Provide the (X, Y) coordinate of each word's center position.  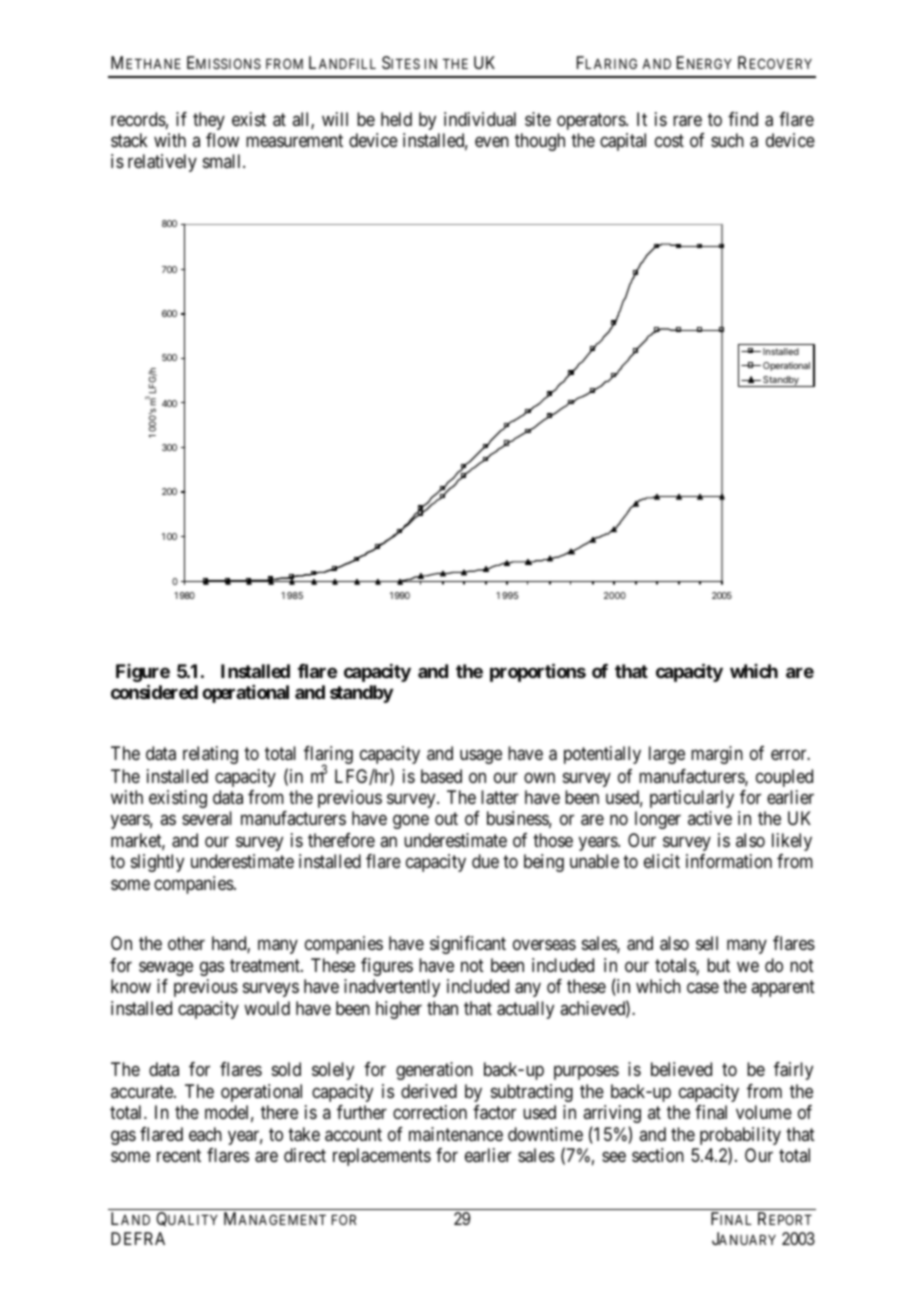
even (492, 141)
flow (222, 140)
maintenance (456, 1134)
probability (740, 1137)
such (727, 140)
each (205, 1134)
